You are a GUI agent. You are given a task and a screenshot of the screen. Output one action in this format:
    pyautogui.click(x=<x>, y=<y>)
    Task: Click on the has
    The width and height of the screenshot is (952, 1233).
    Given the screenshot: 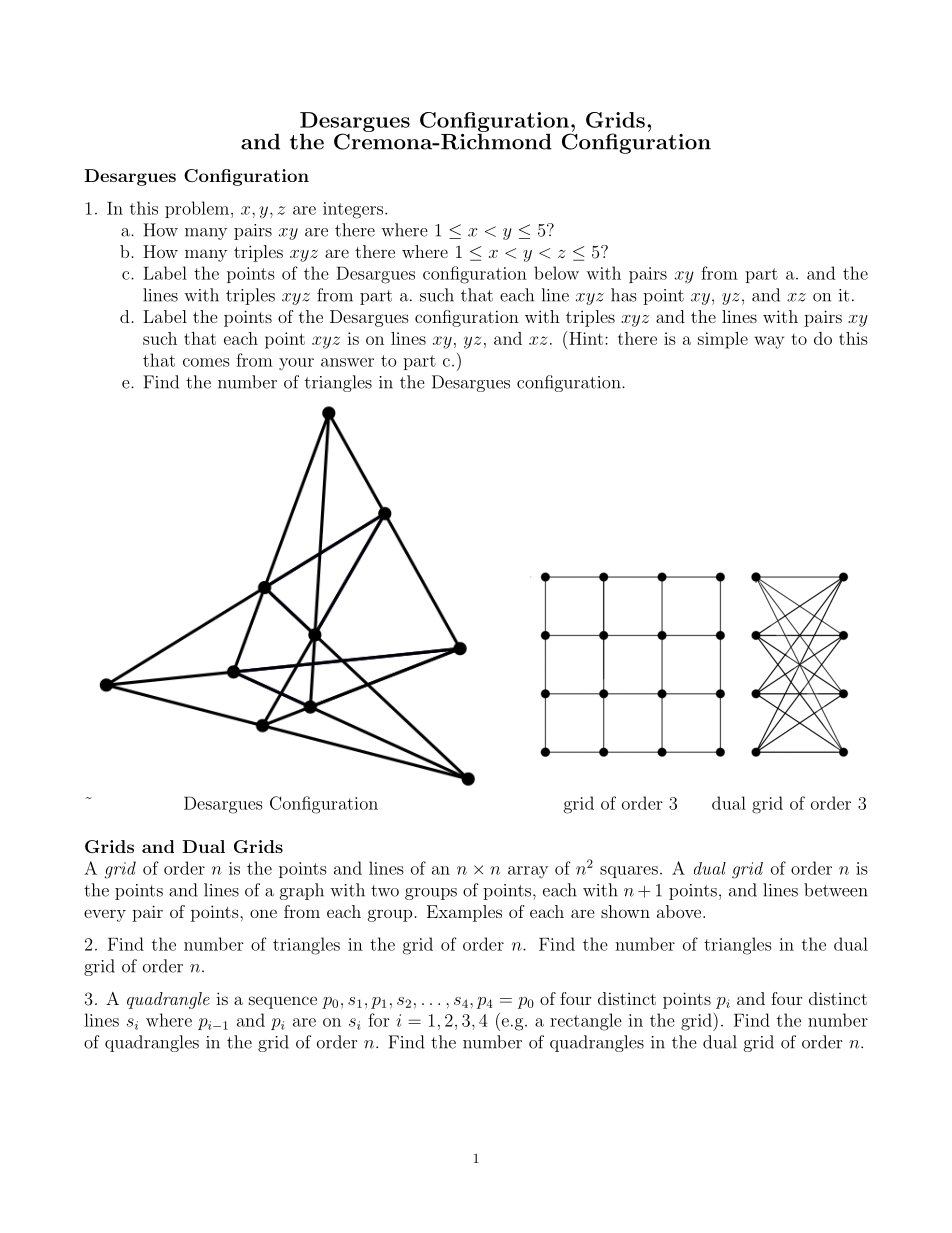 What is the action you would take?
    pyautogui.click(x=623, y=295)
